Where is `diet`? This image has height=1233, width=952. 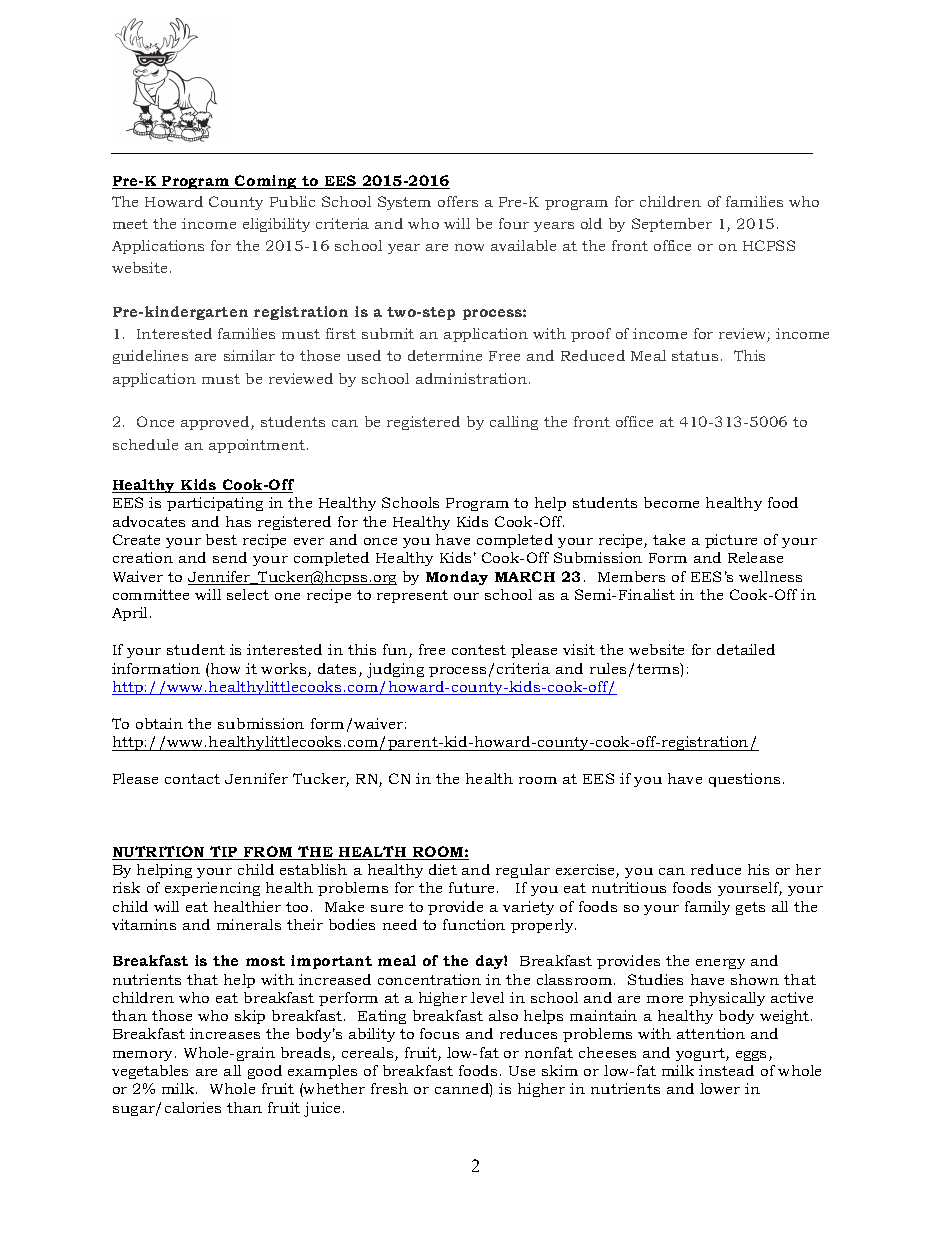 diet is located at coordinates (443, 869).
